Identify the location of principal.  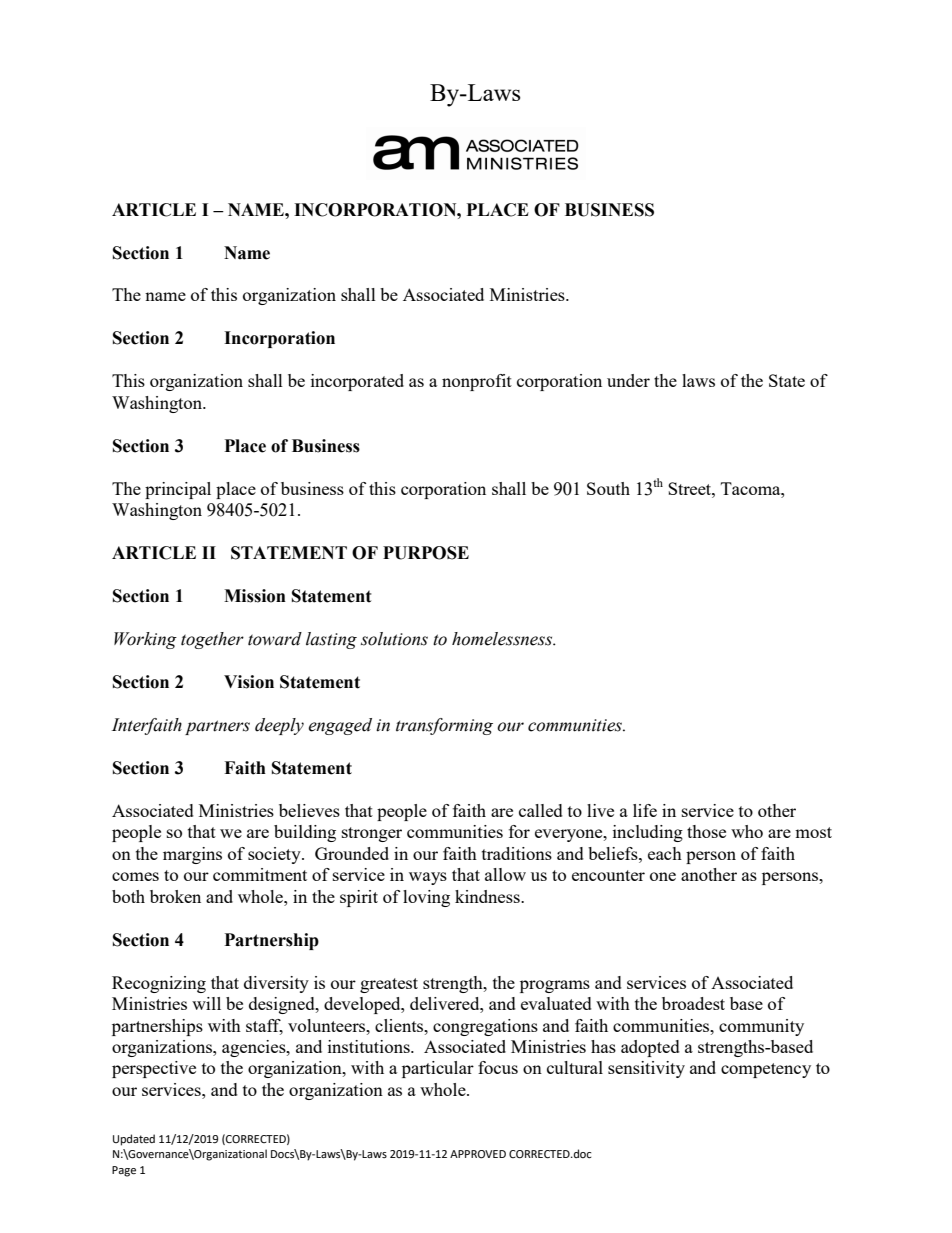
(178, 490).
